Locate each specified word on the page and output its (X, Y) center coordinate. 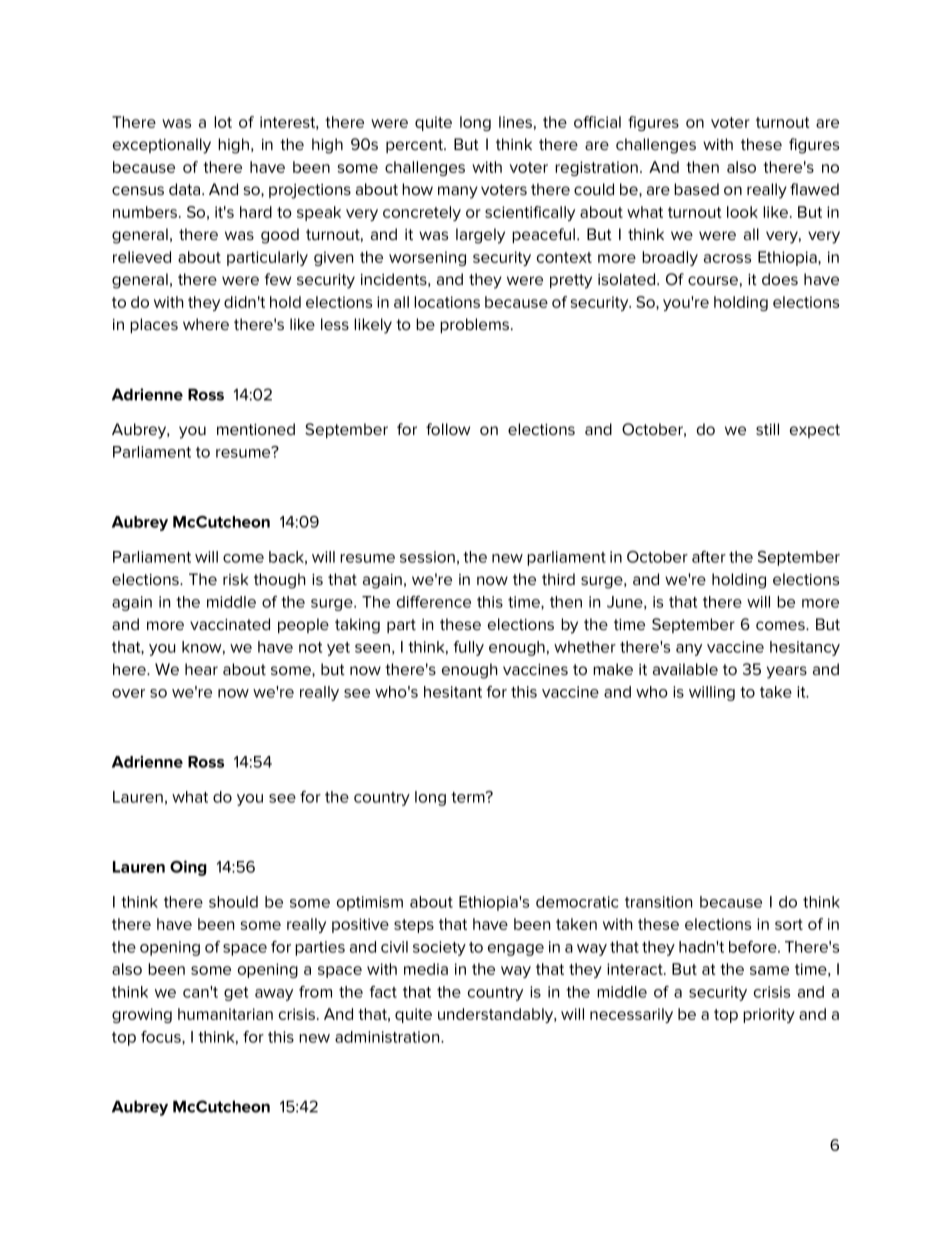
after (709, 557)
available (685, 669)
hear (201, 669)
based (696, 189)
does (780, 279)
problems (476, 325)
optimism (370, 903)
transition (658, 902)
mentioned (256, 429)
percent (415, 146)
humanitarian (225, 1014)
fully (469, 648)
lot (223, 122)
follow (448, 429)
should (233, 902)
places (154, 325)
